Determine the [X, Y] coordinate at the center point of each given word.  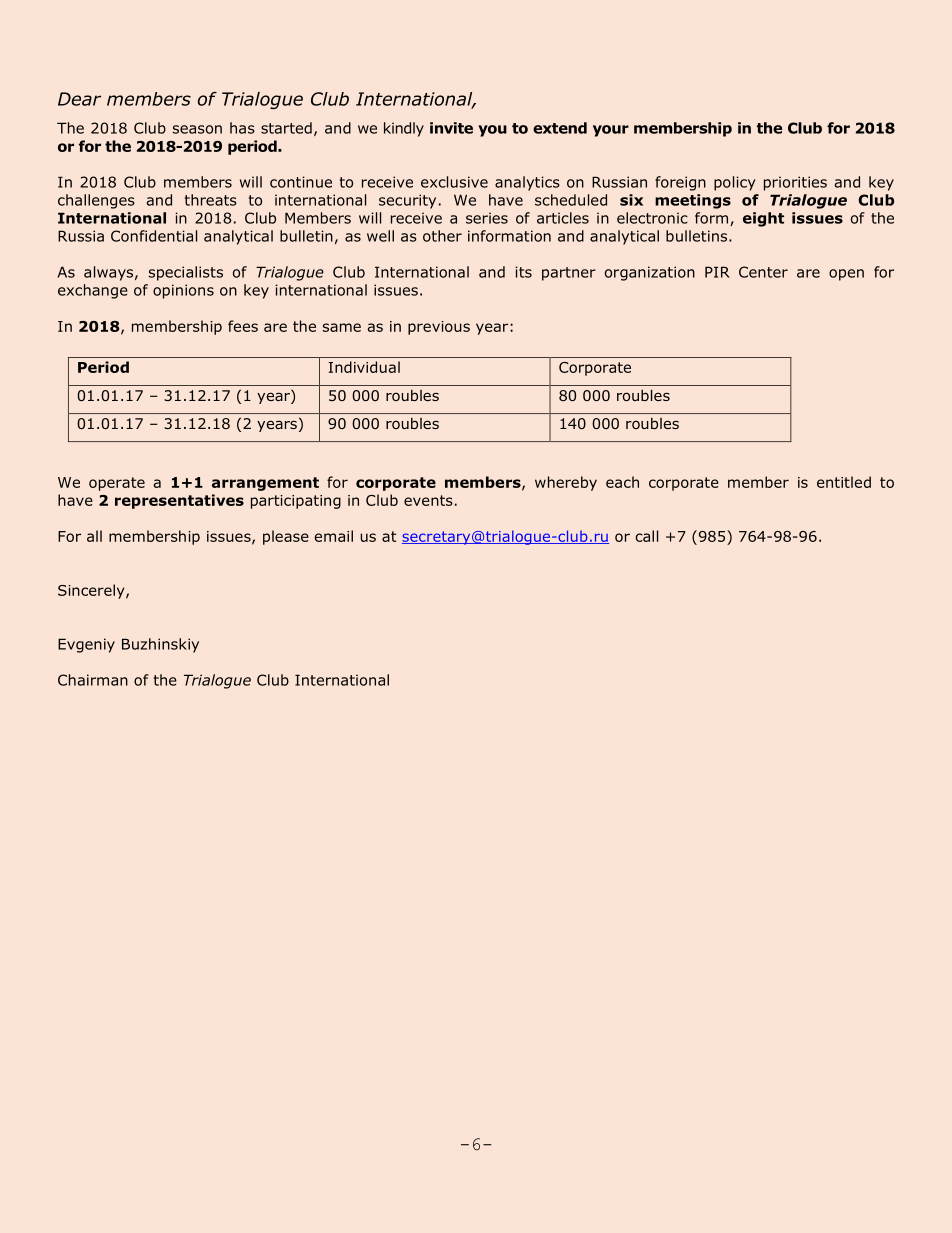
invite [451, 128]
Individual [364, 367]
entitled [844, 482]
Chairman [93, 680]
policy [735, 183]
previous [439, 328]
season [197, 129]
